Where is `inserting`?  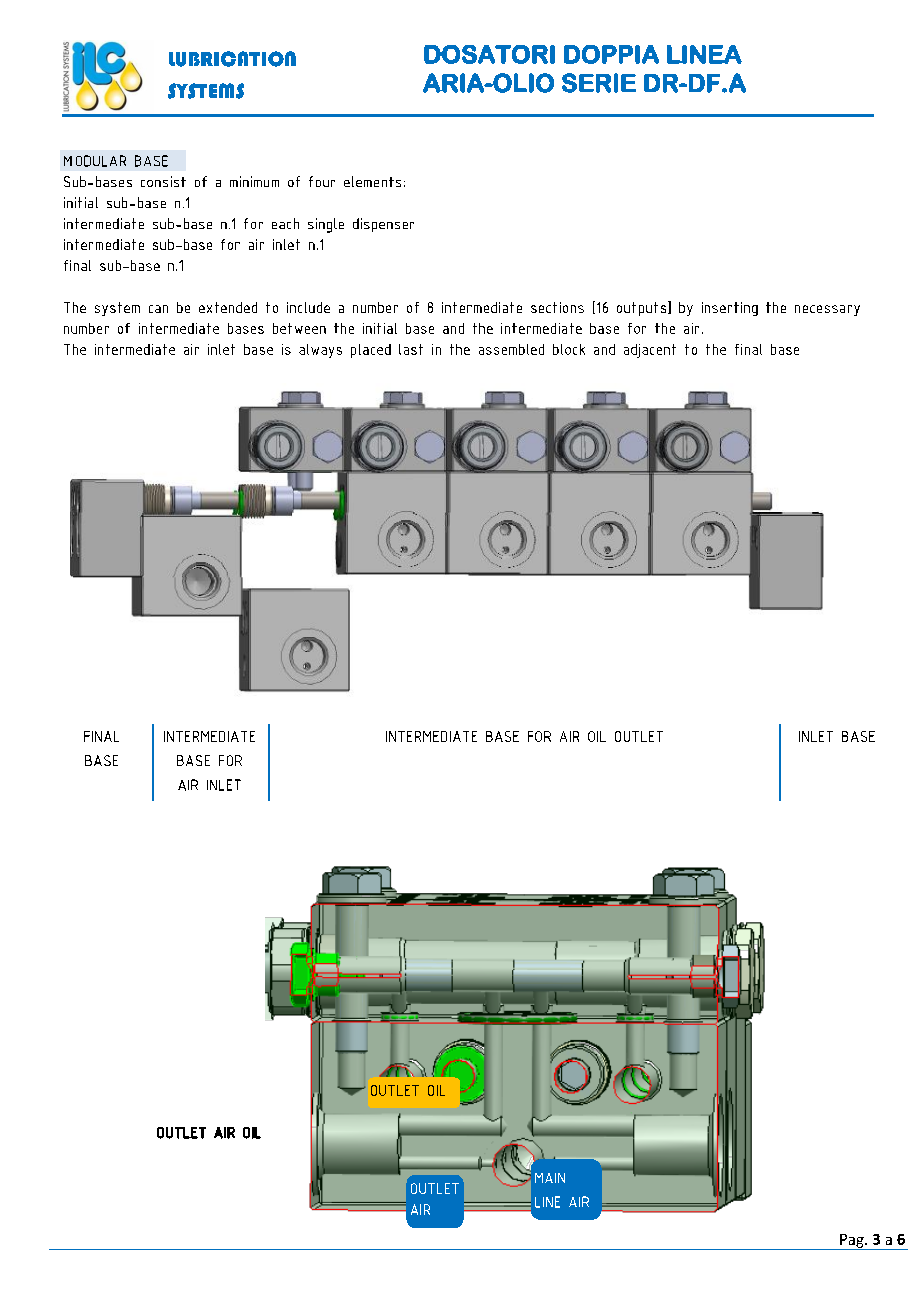 inserting is located at coordinates (730, 309).
